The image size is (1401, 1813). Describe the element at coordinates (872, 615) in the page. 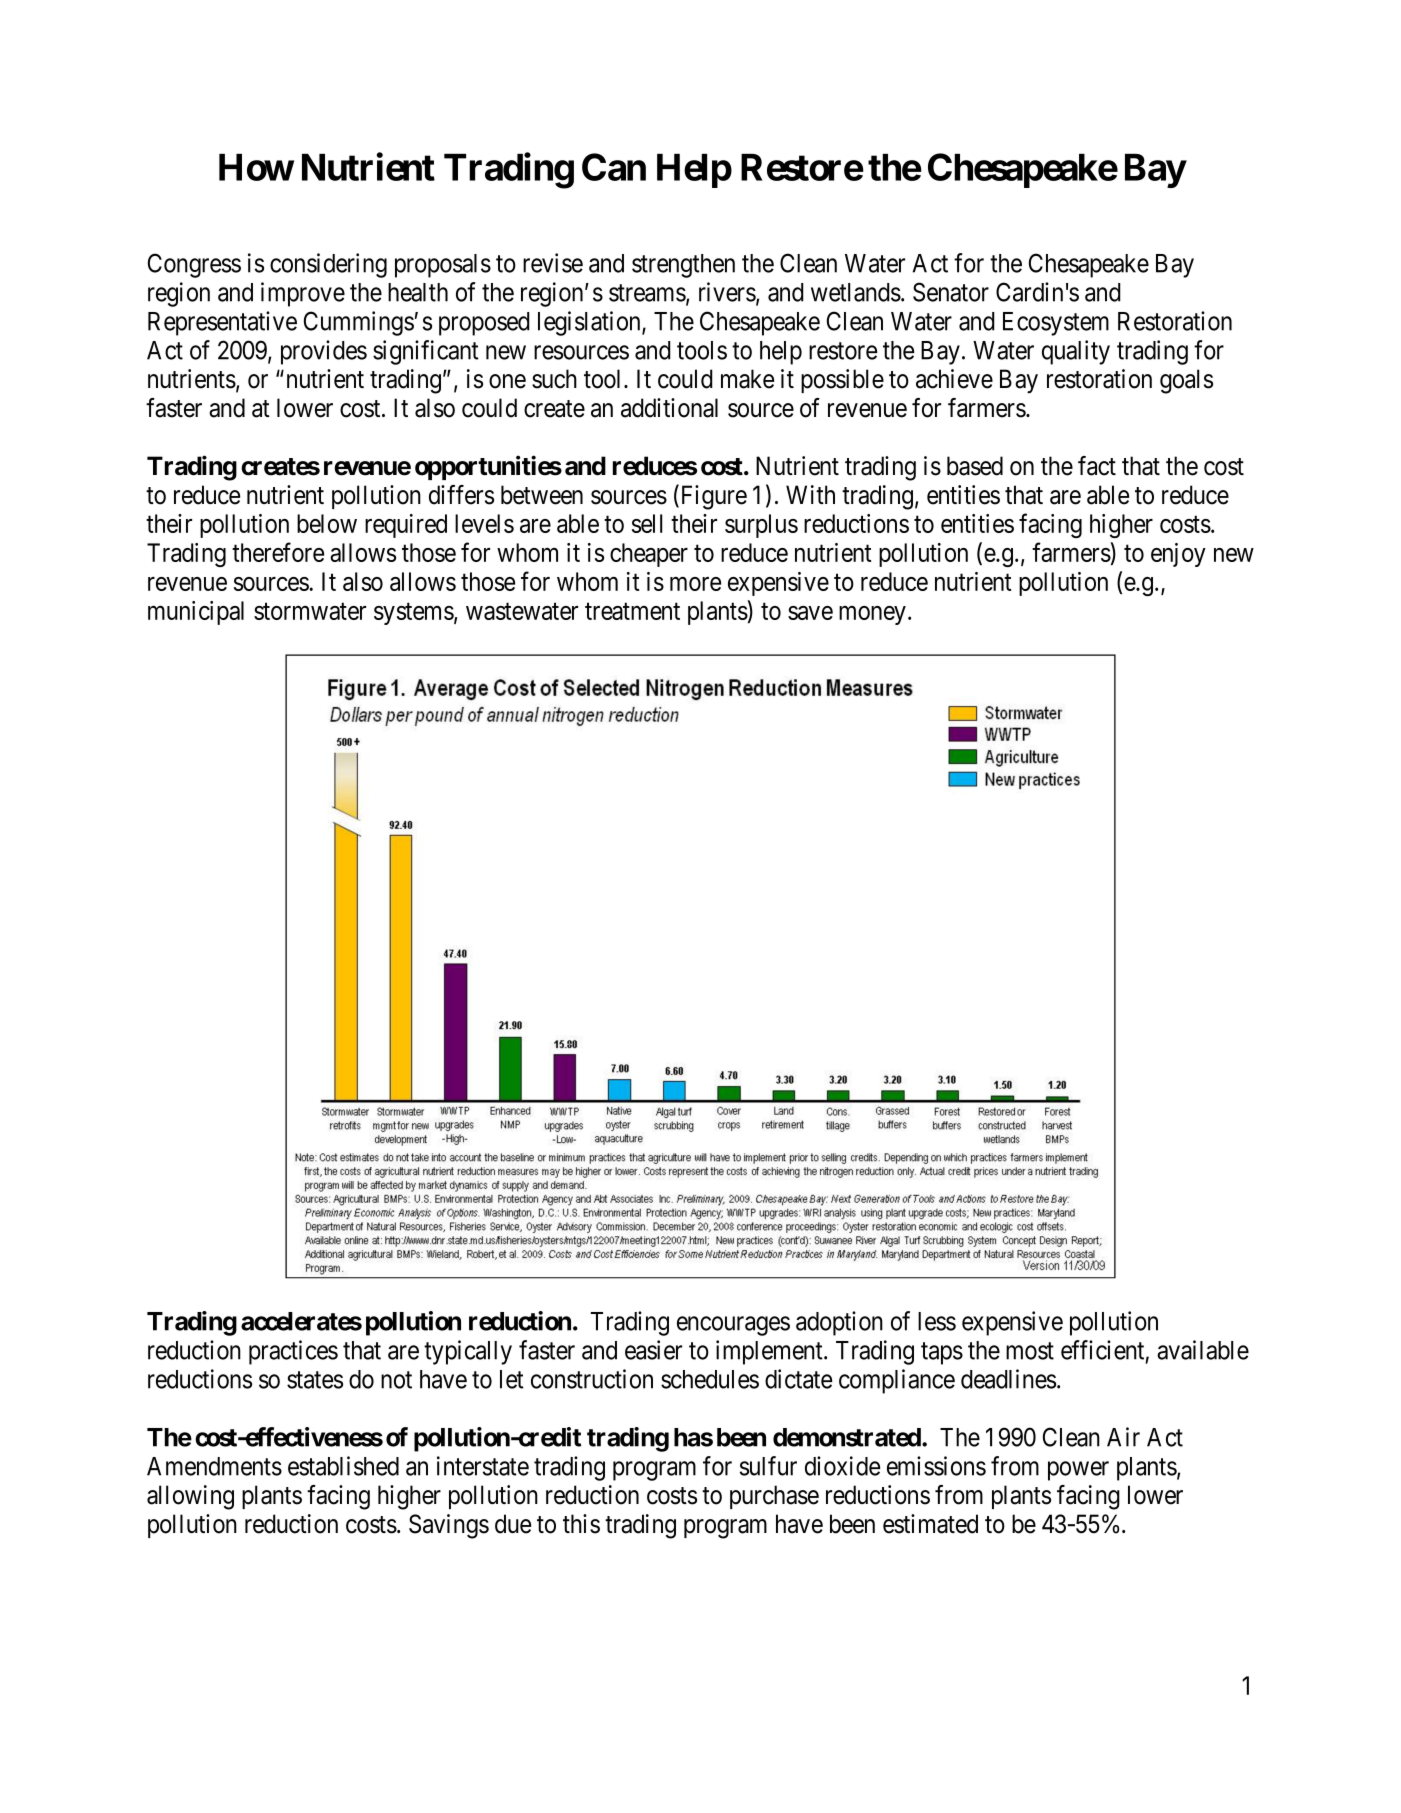

I see `money` at that location.
